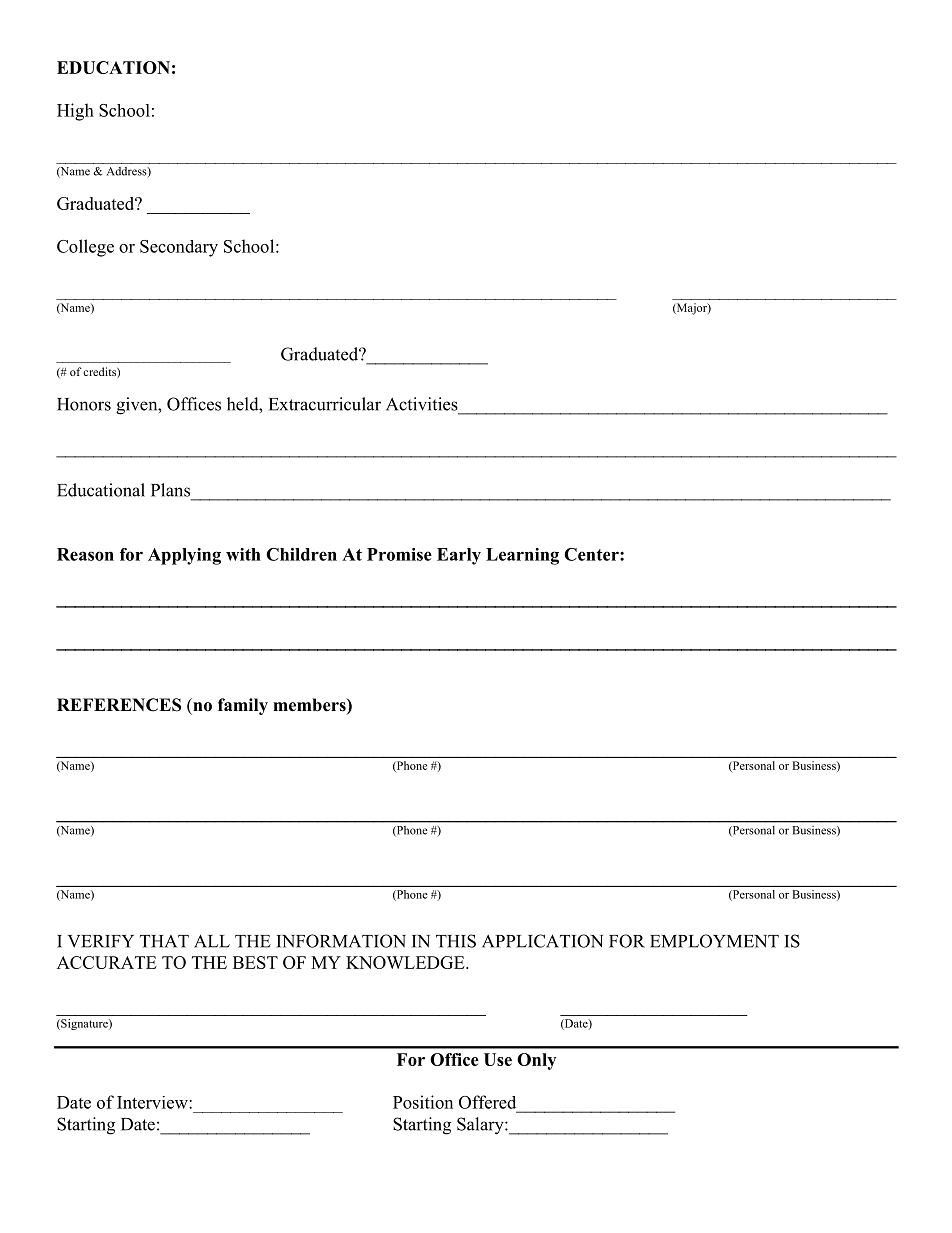 The height and width of the document is (1233, 952). What do you see at coordinates (522, 556) in the document?
I see `Learning` at bounding box center [522, 556].
